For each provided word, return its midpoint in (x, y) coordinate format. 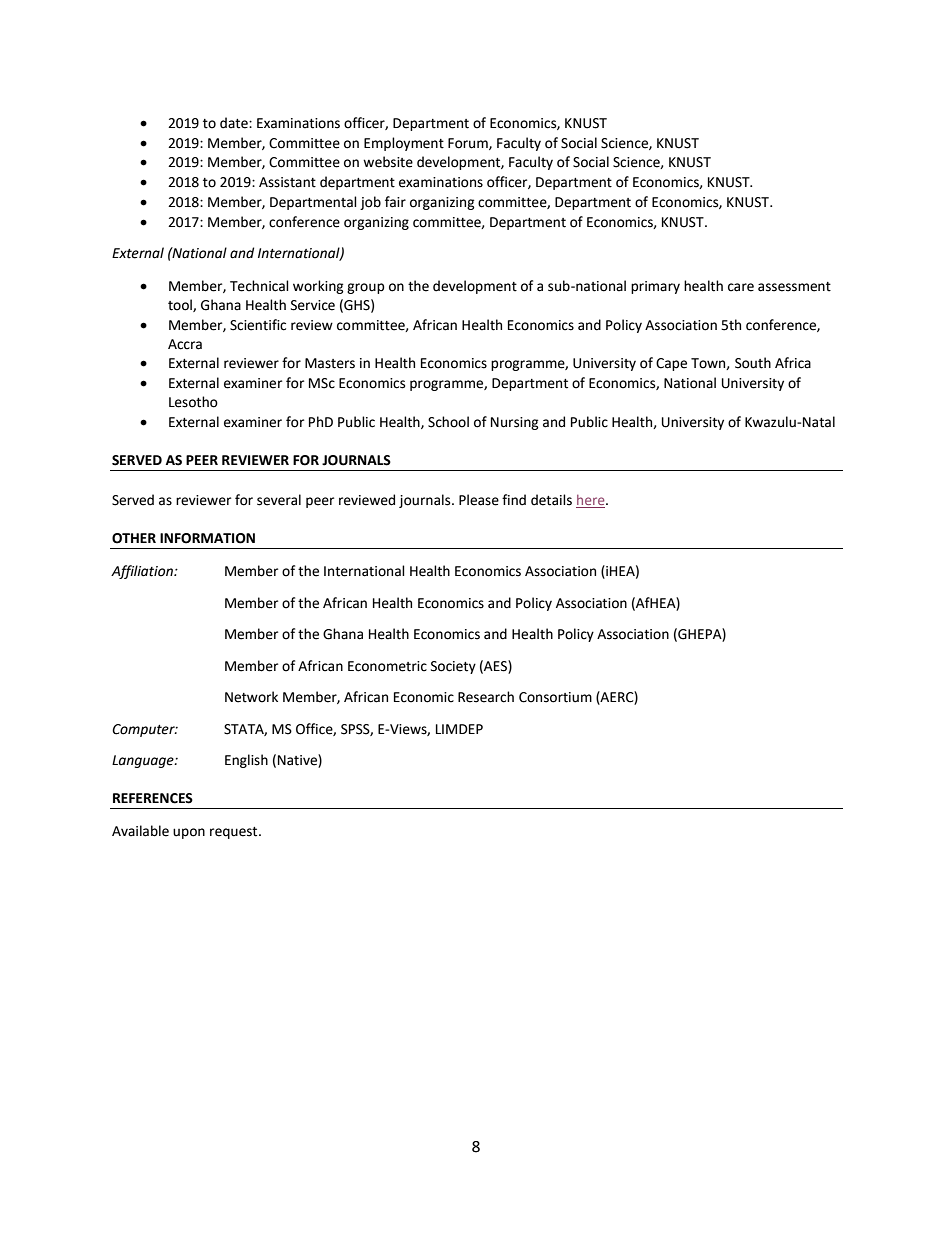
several (279, 500)
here (592, 500)
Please (479, 500)
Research (486, 697)
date (235, 123)
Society (453, 667)
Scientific (258, 325)
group (366, 288)
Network (251, 697)
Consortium (555, 697)
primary (655, 287)
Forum (469, 144)
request (235, 833)
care (741, 287)
